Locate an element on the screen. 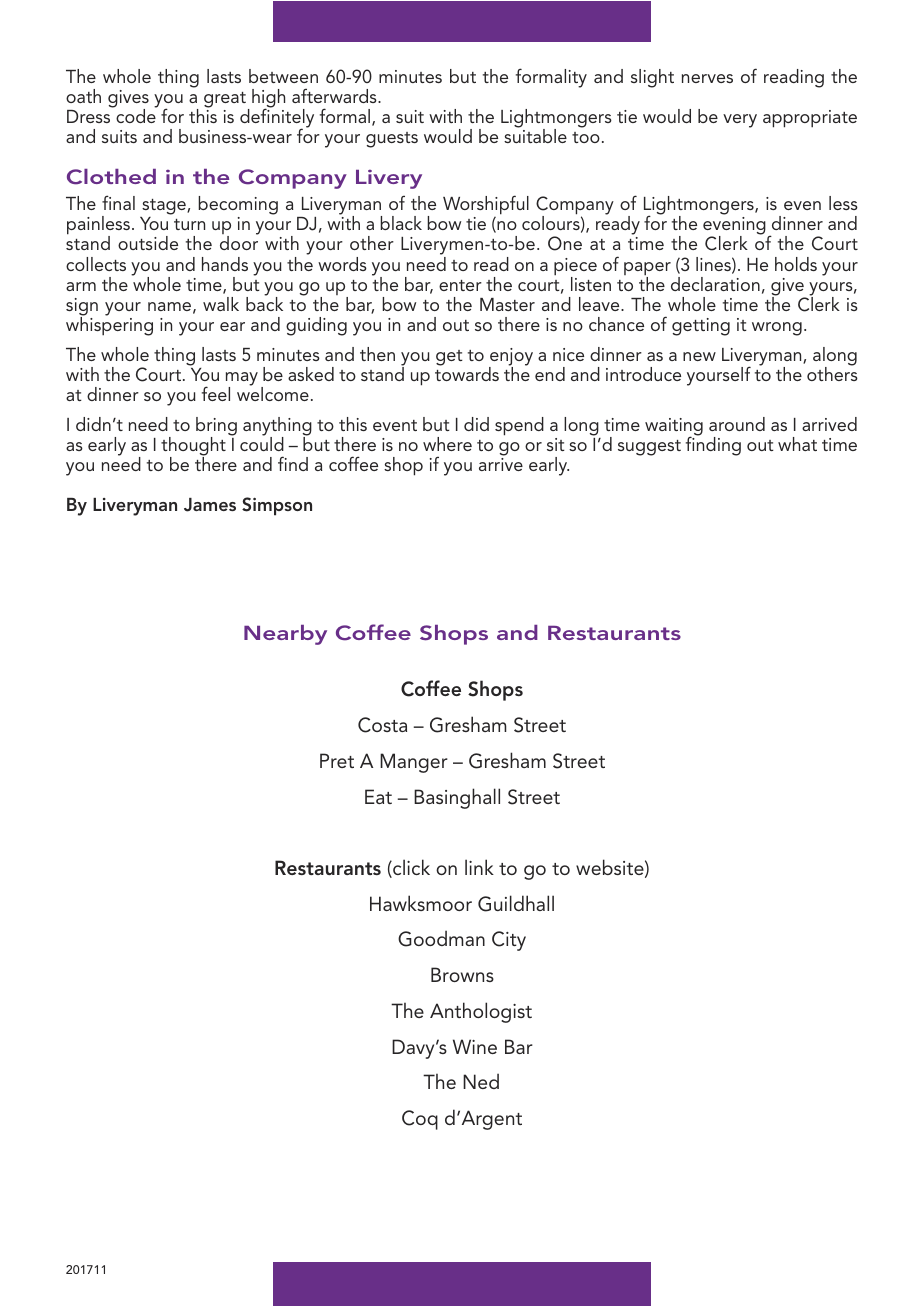 Image resolution: width=924 pixels, height=1308 pixels. code is located at coordinates (136, 115).
